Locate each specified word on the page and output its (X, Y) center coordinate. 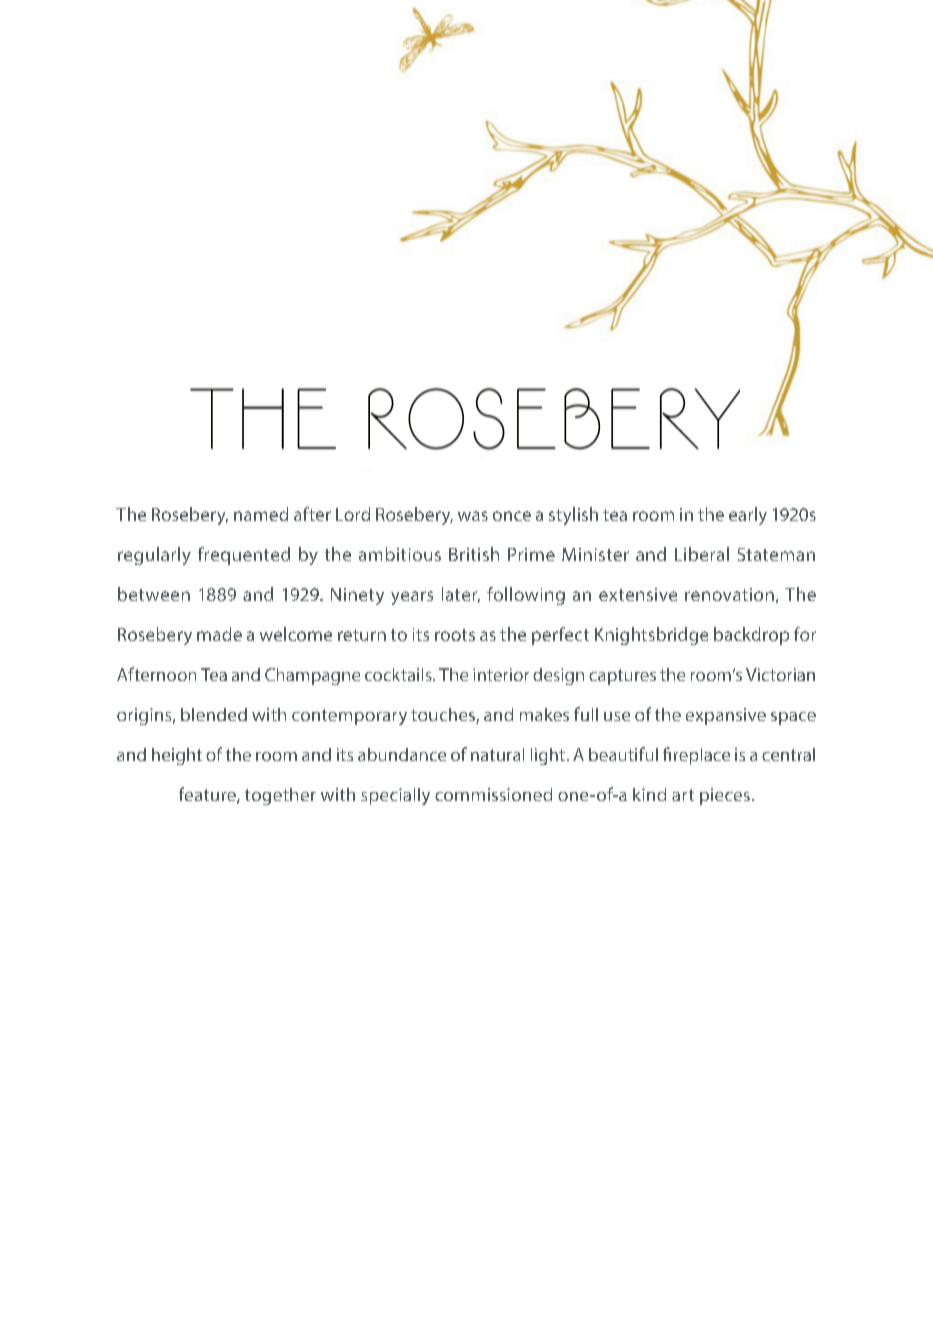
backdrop (751, 636)
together (280, 796)
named (261, 514)
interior (501, 674)
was (473, 516)
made (219, 634)
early (748, 516)
